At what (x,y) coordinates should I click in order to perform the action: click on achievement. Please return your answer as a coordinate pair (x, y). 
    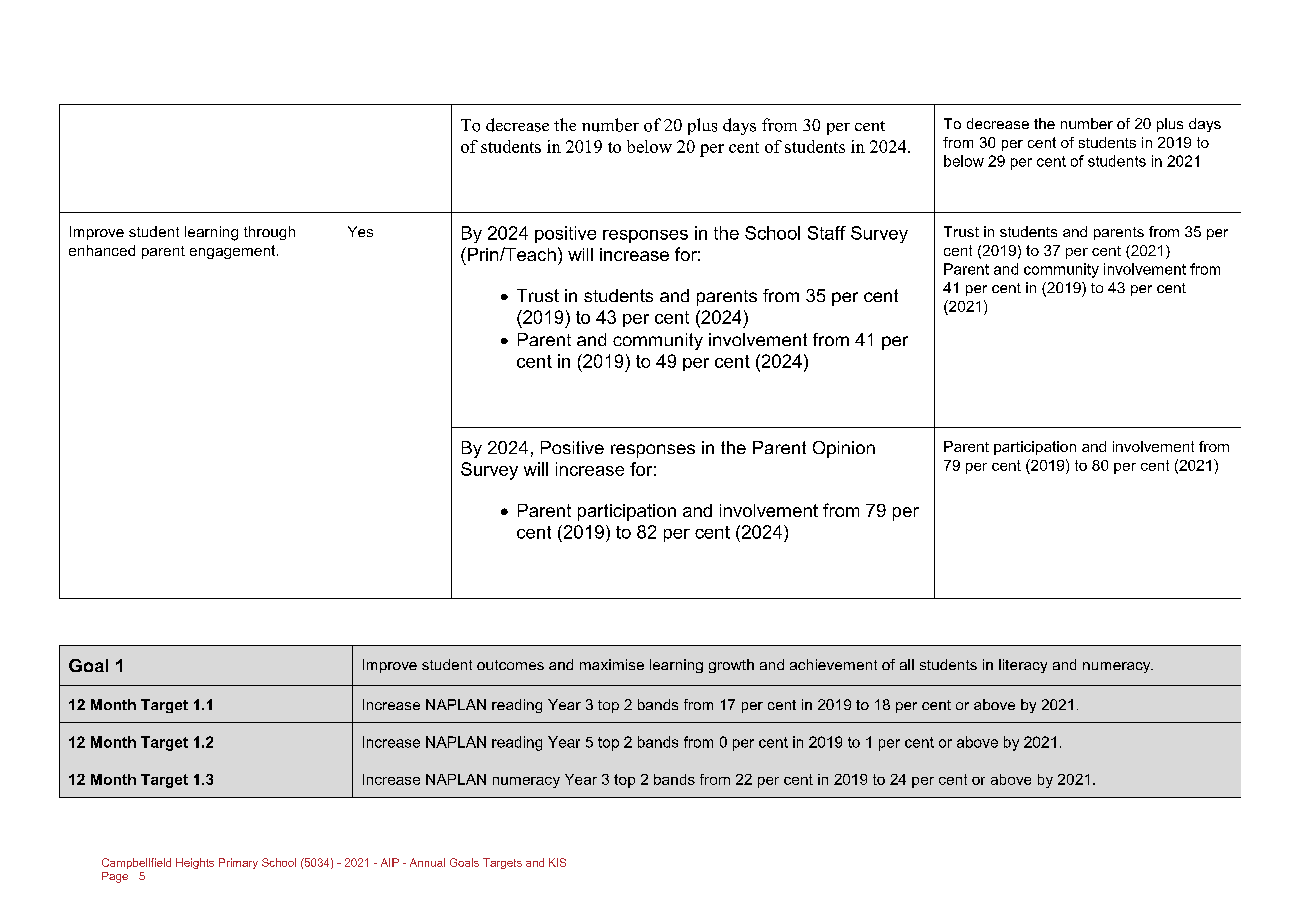
    Looking at the image, I should click on (833, 664).
